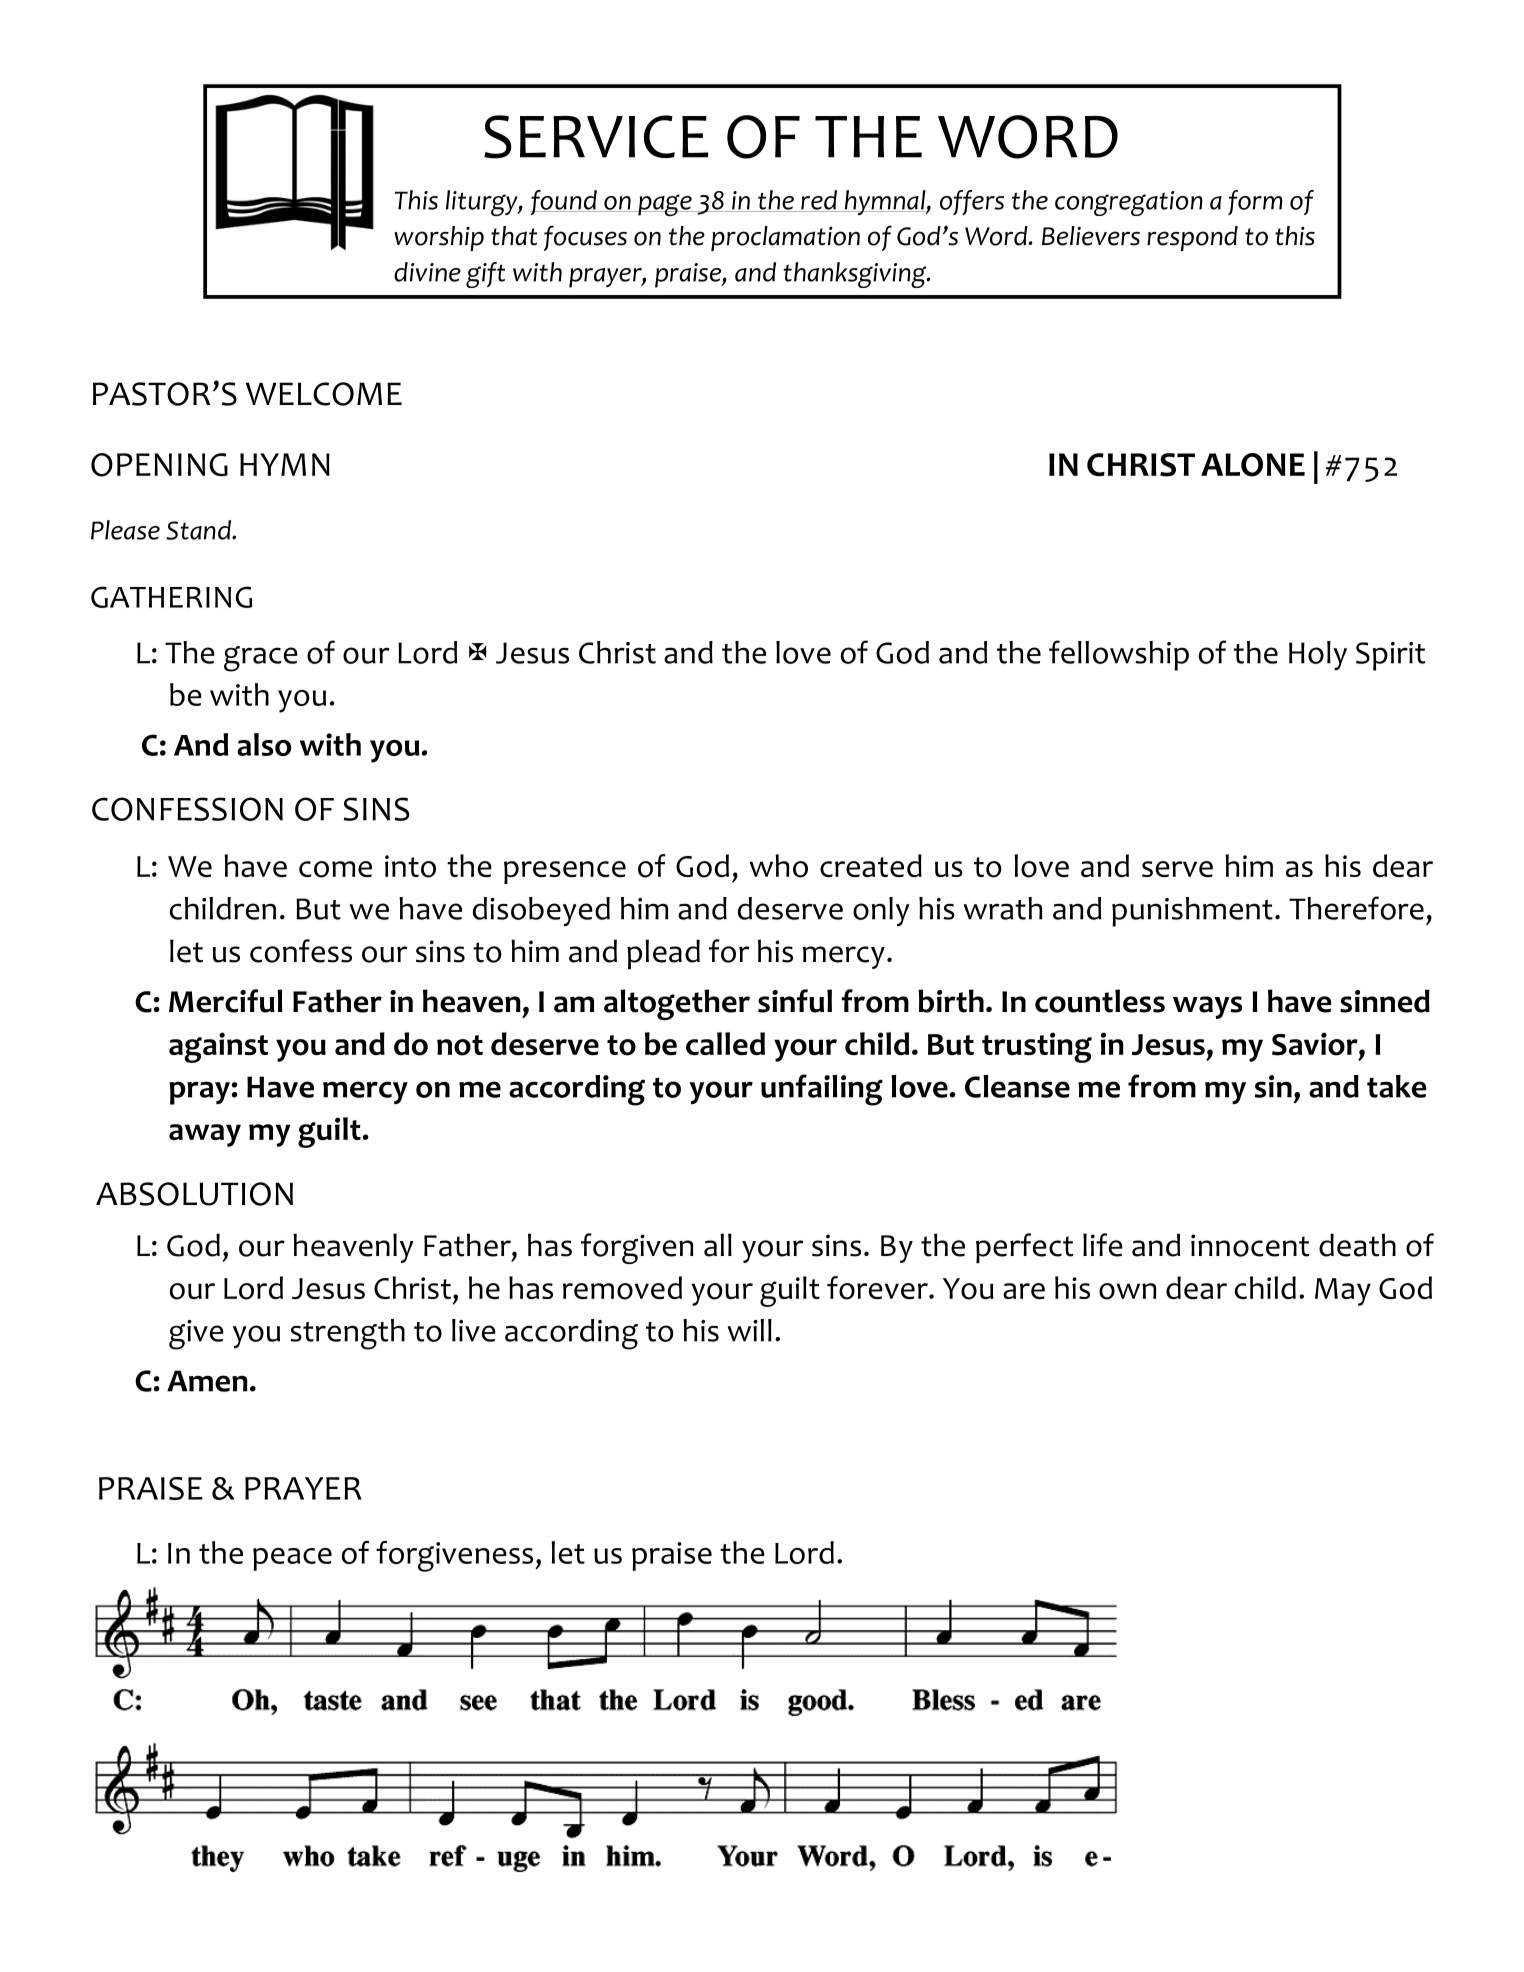 This screenshot has width=1524, height=1972. What do you see at coordinates (819, 201) in the screenshot?
I see `red` at bounding box center [819, 201].
